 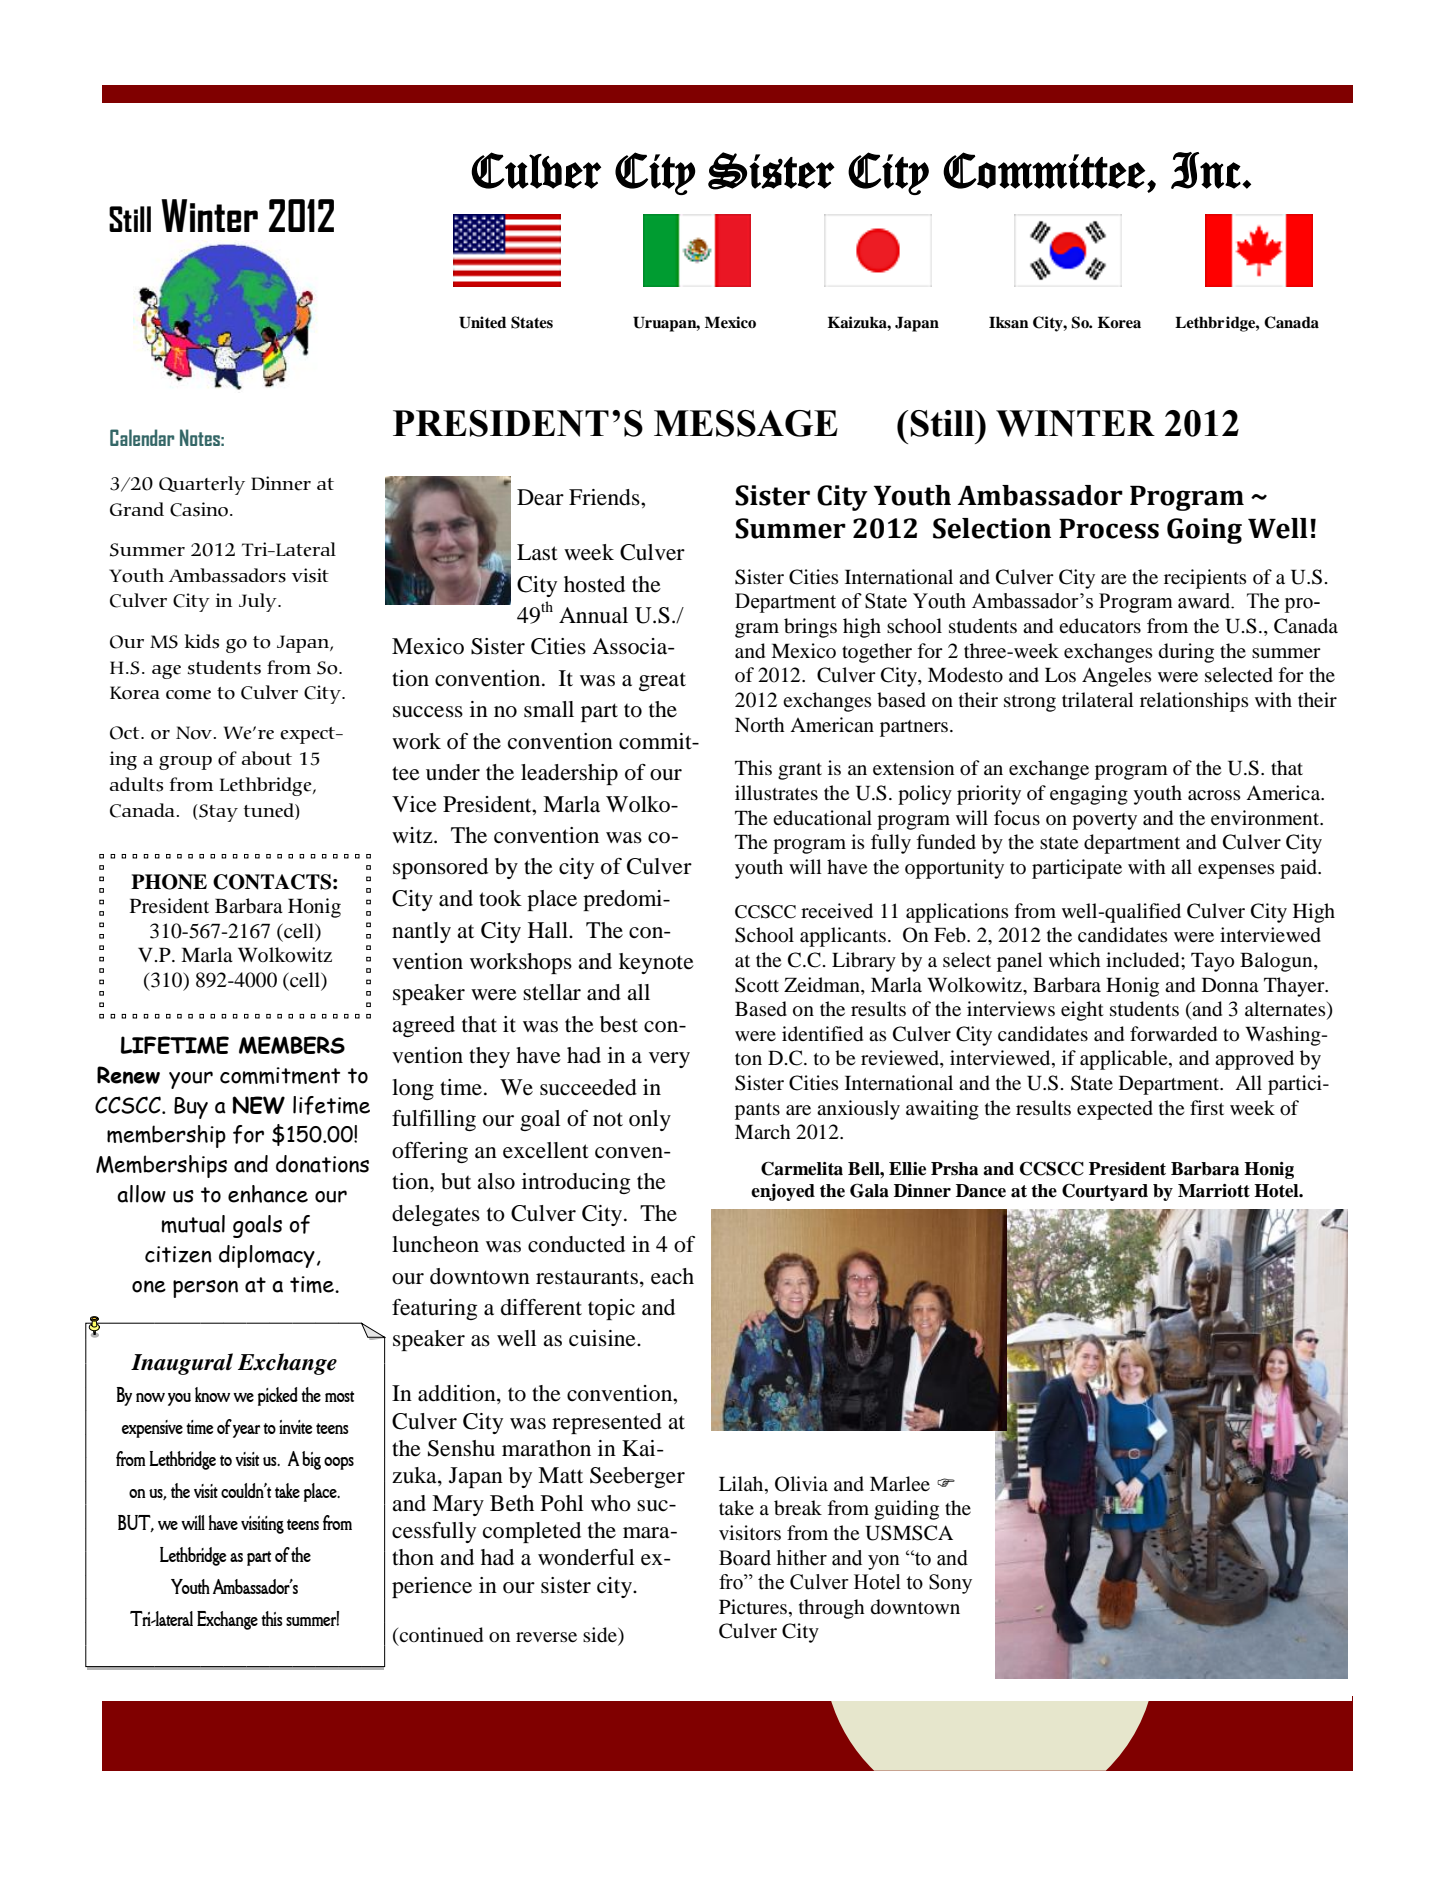 I want to click on enjoyed, so click(x=783, y=1192).
